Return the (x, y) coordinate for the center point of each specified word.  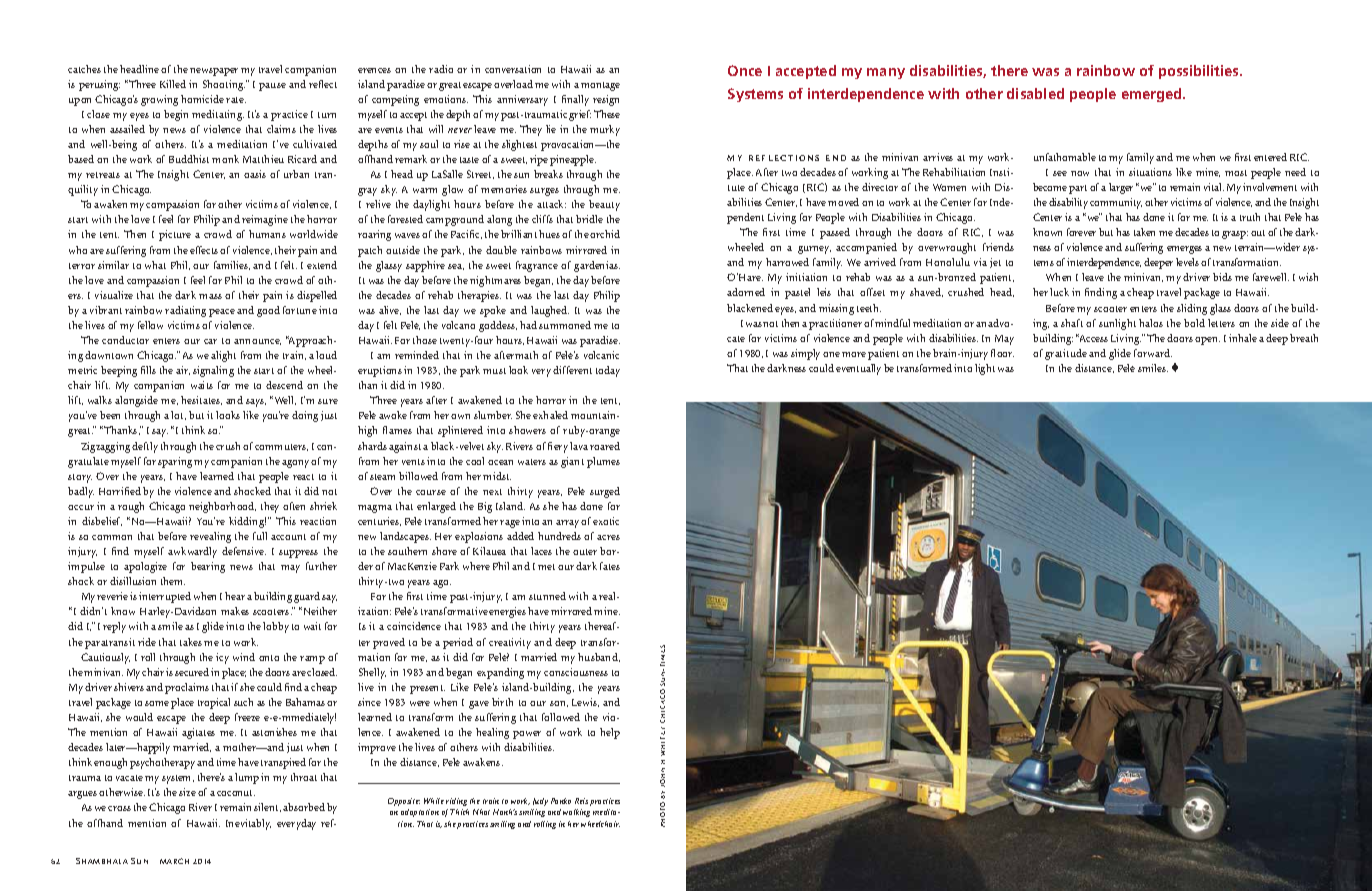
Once (745, 70)
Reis (581, 801)
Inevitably (248, 824)
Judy (540, 802)
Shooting (224, 85)
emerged (1153, 95)
